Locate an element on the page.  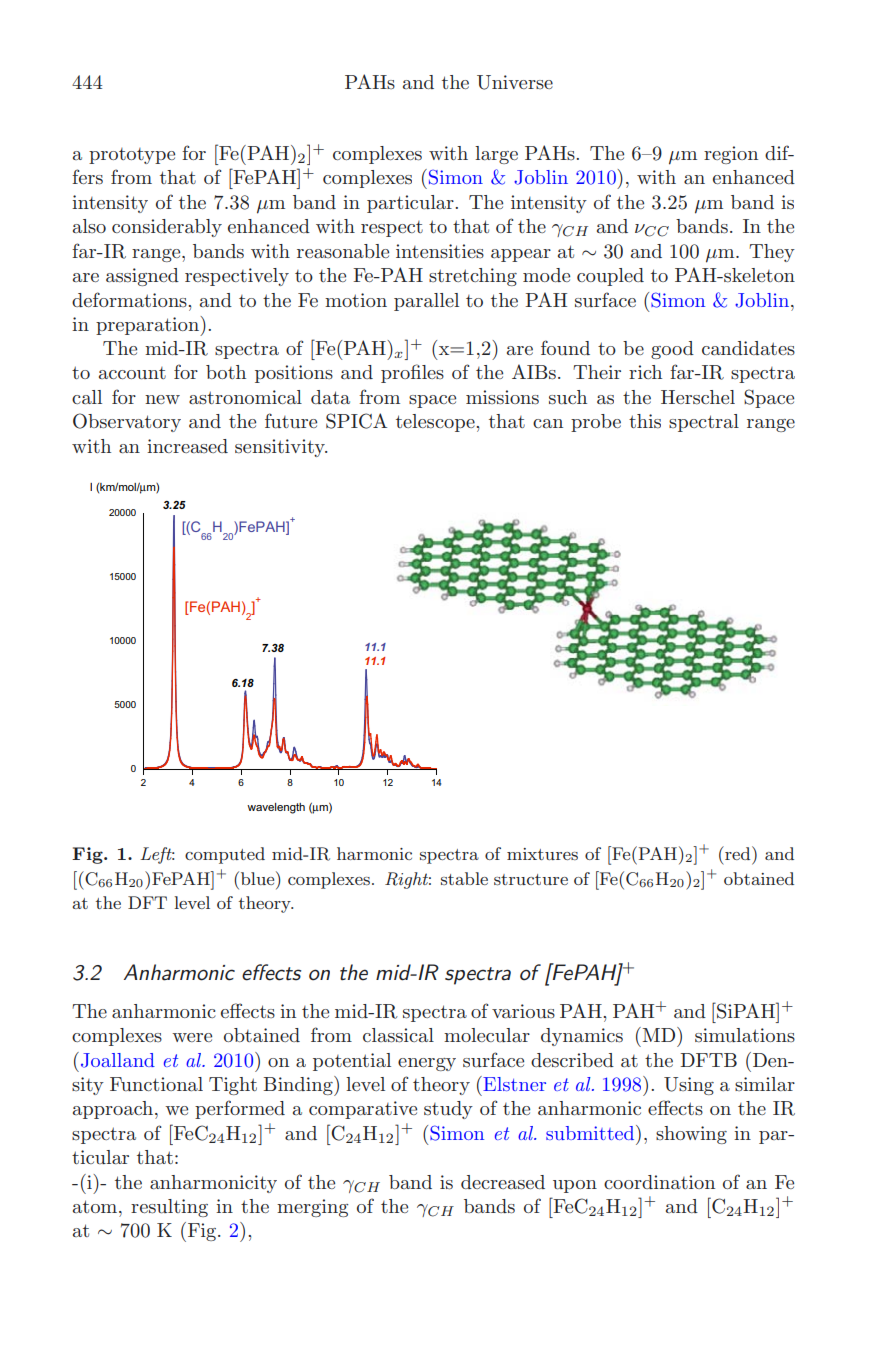
good is located at coordinates (672, 350).
